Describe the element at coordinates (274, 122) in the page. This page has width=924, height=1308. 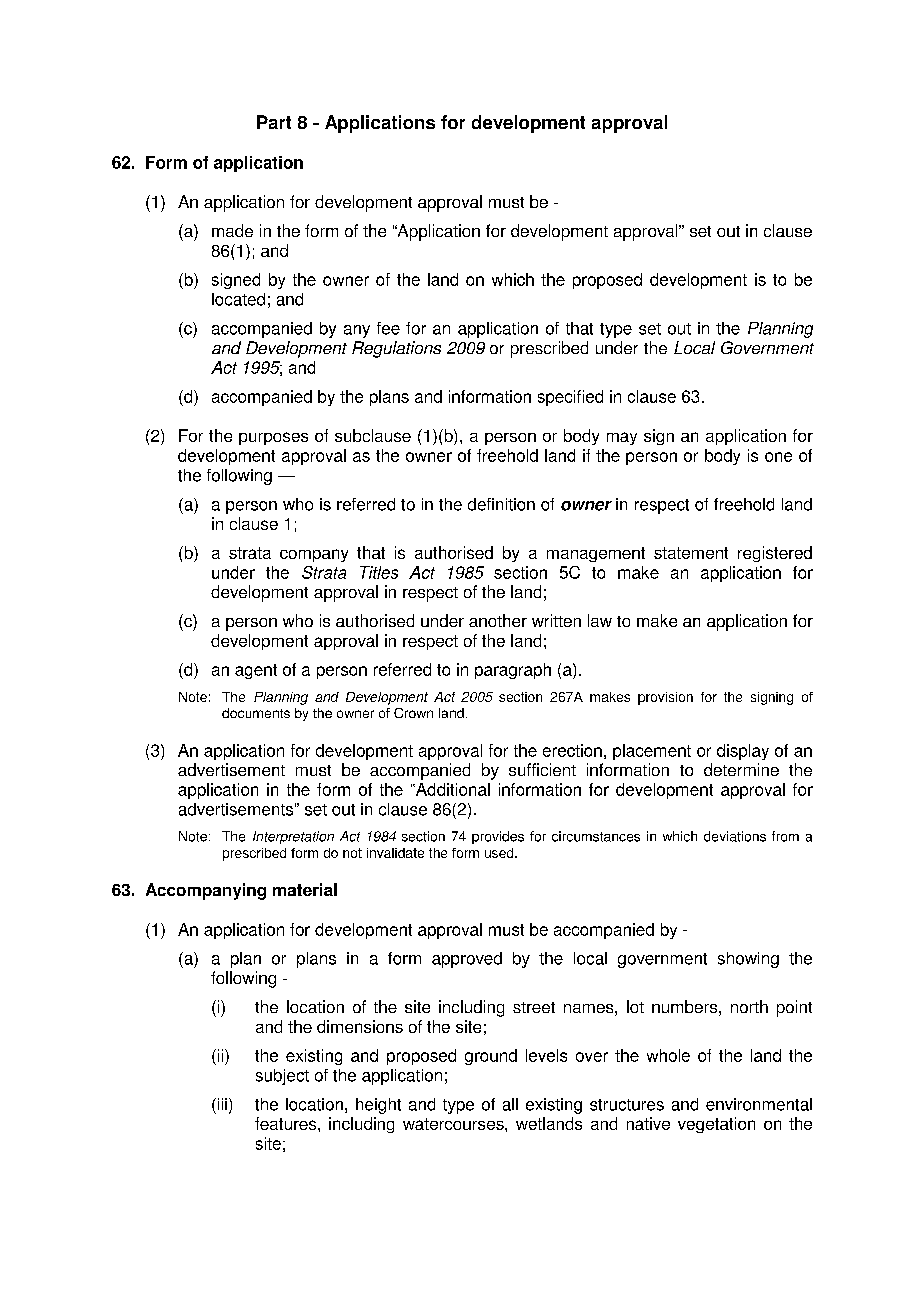
I see `Part` at that location.
